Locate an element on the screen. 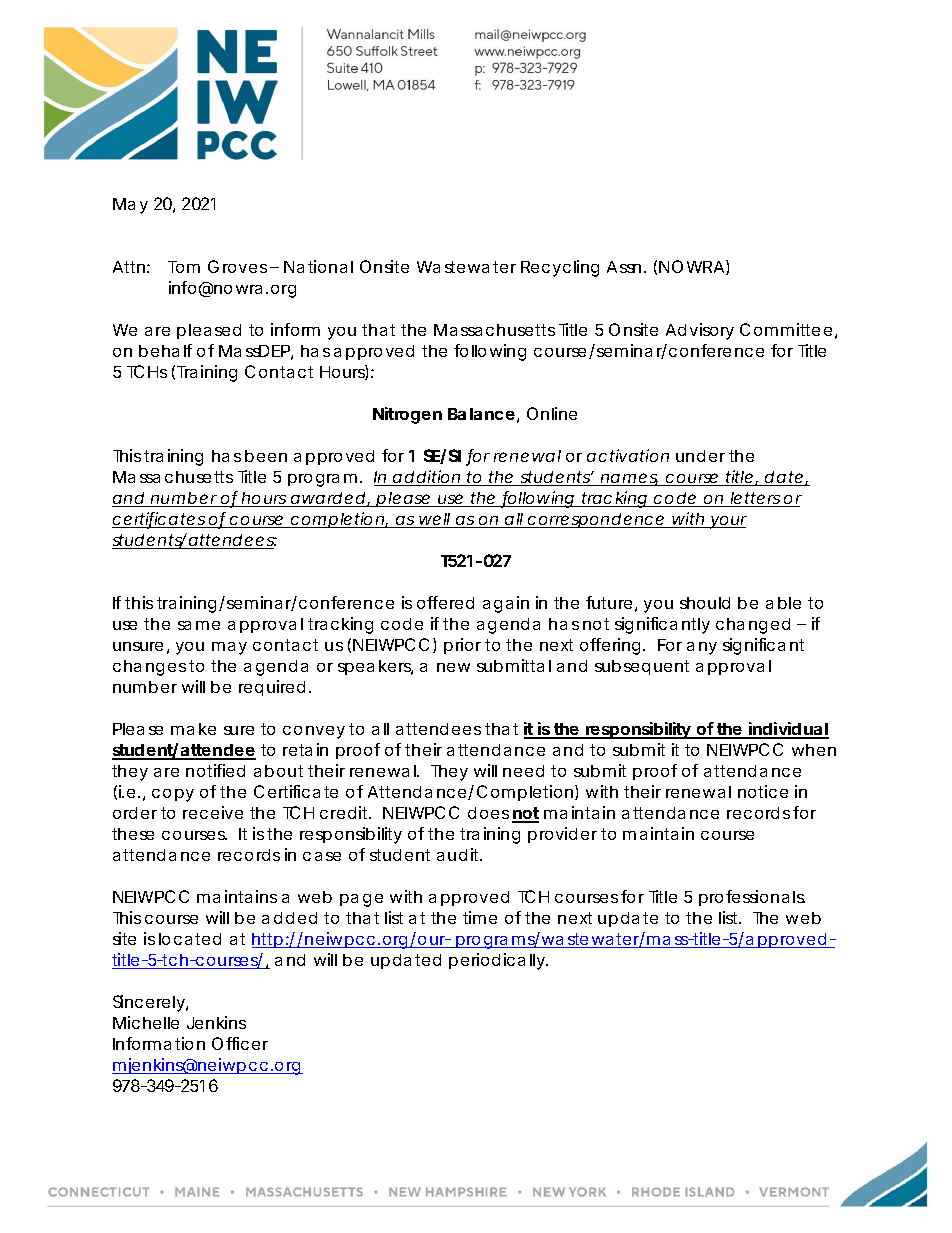 The width and height of the screenshot is (952, 1233). professionals is located at coordinates (752, 898).
